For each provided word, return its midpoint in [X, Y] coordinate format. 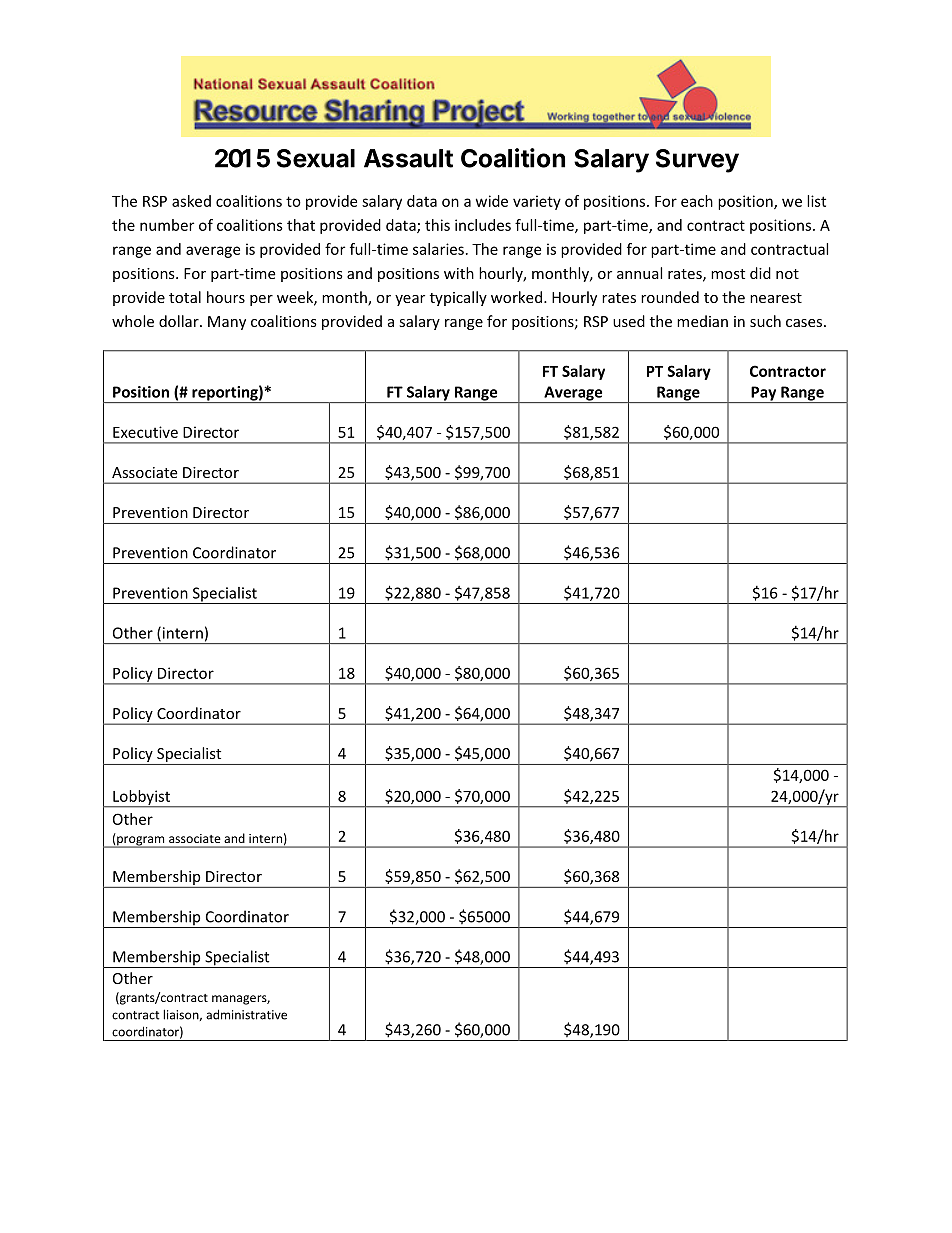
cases [804, 323]
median [702, 321]
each [697, 201]
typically [458, 298]
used [629, 321]
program [141, 842]
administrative [246, 1014]
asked [191, 201]
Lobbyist [141, 798]
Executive [145, 432]
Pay [764, 394]
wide [492, 201]
